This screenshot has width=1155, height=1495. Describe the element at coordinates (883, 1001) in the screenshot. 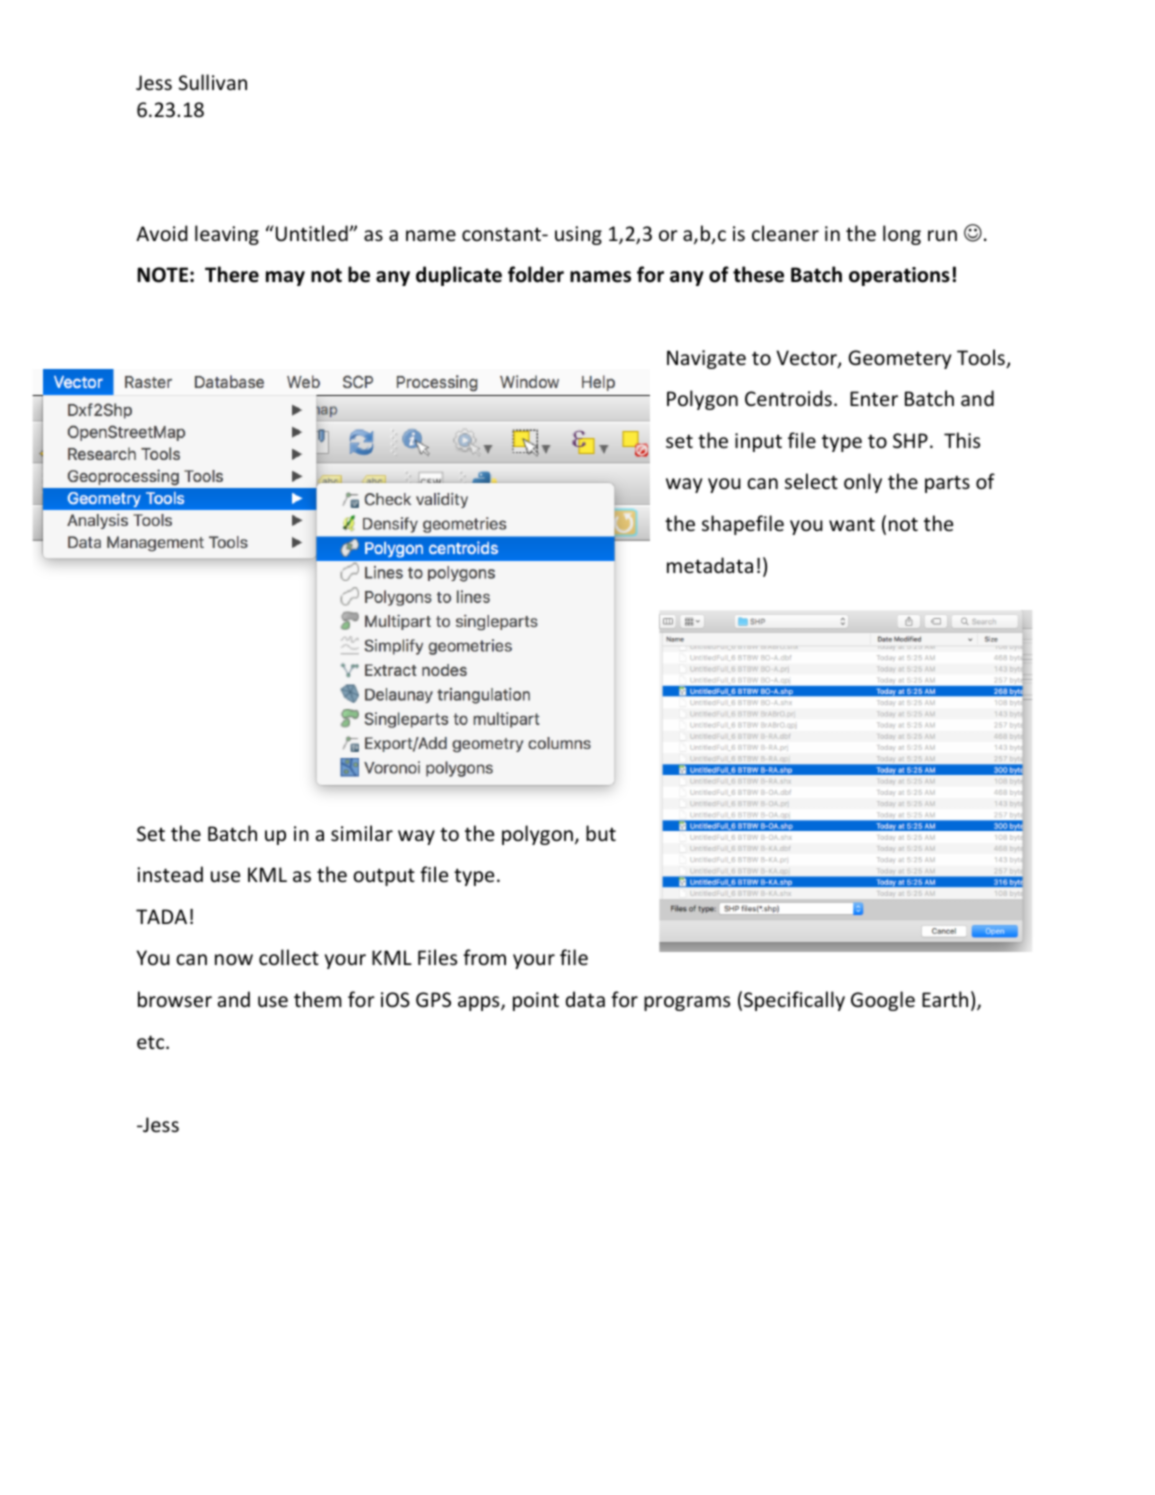

I see `Google` at that location.
